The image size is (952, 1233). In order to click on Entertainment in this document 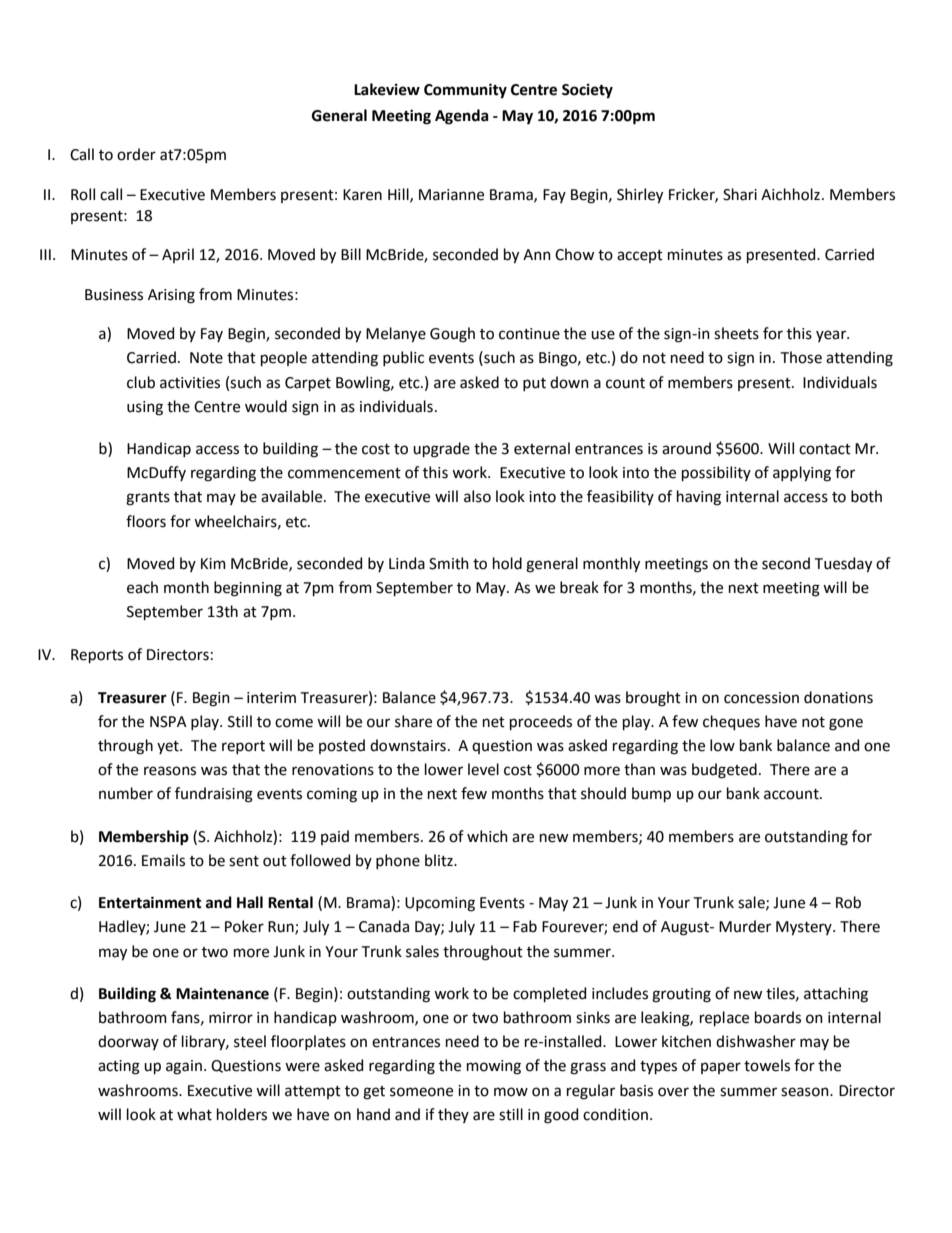, I will do `click(150, 902)`.
